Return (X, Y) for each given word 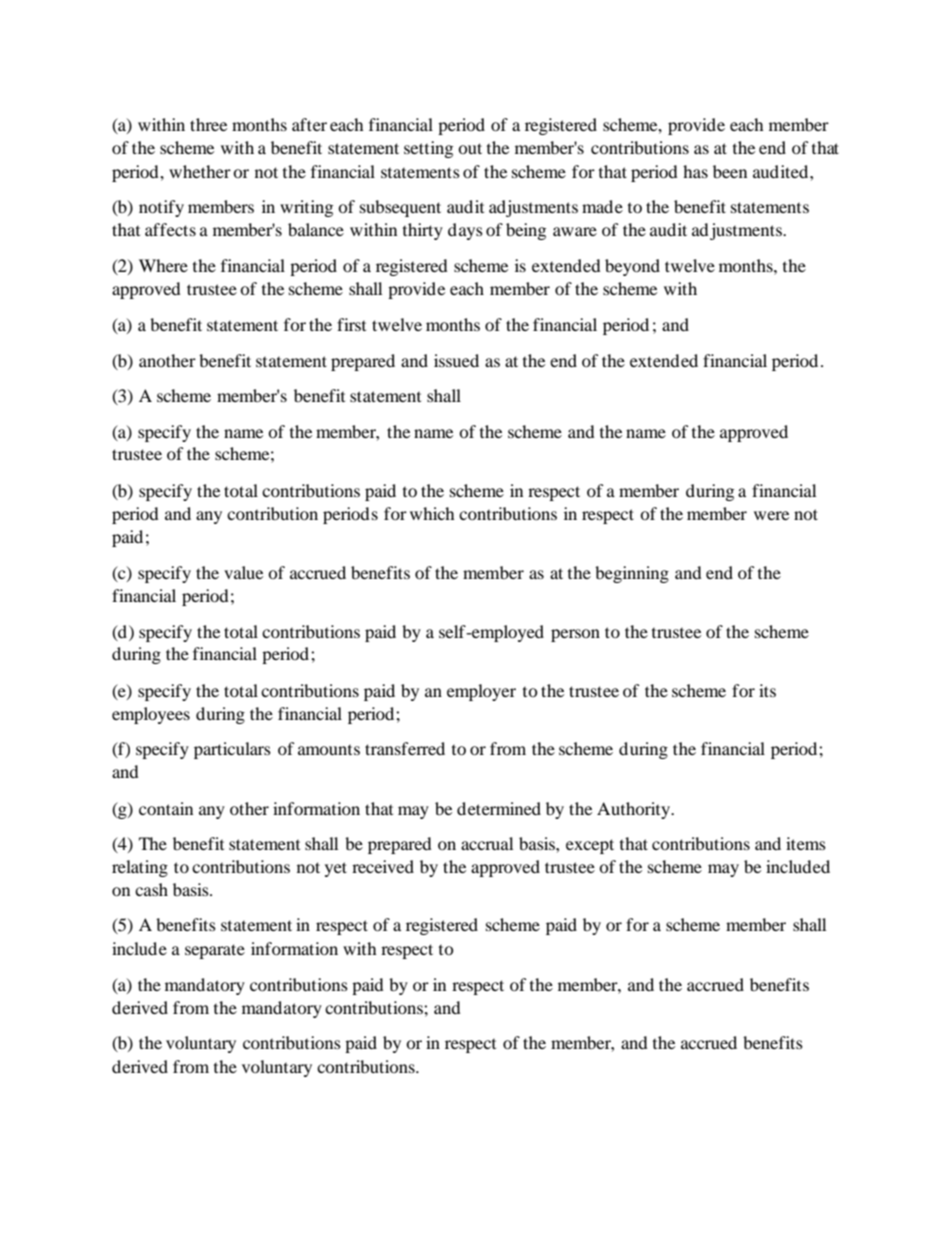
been (730, 171)
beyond (632, 267)
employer (481, 692)
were (771, 515)
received (383, 866)
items (806, 843)
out (470, 148)
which (432, 513)
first (351, 324)
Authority (635, 810)
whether (200, 171)
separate (215, 951)
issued (456, 360)
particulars (232, 750)
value (243, 572)
